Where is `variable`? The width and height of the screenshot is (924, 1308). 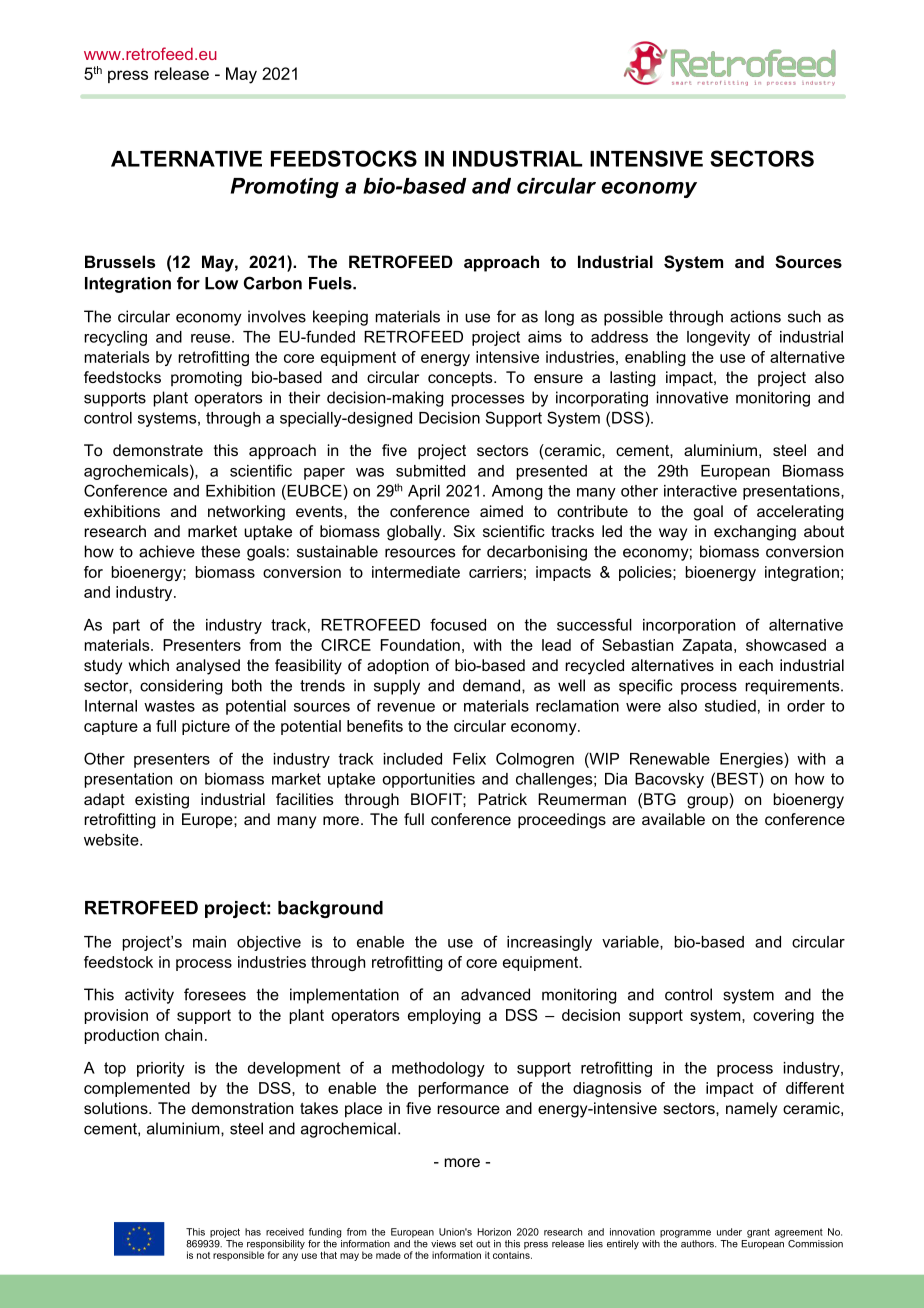 variable is located at coordinates (631, 942).
